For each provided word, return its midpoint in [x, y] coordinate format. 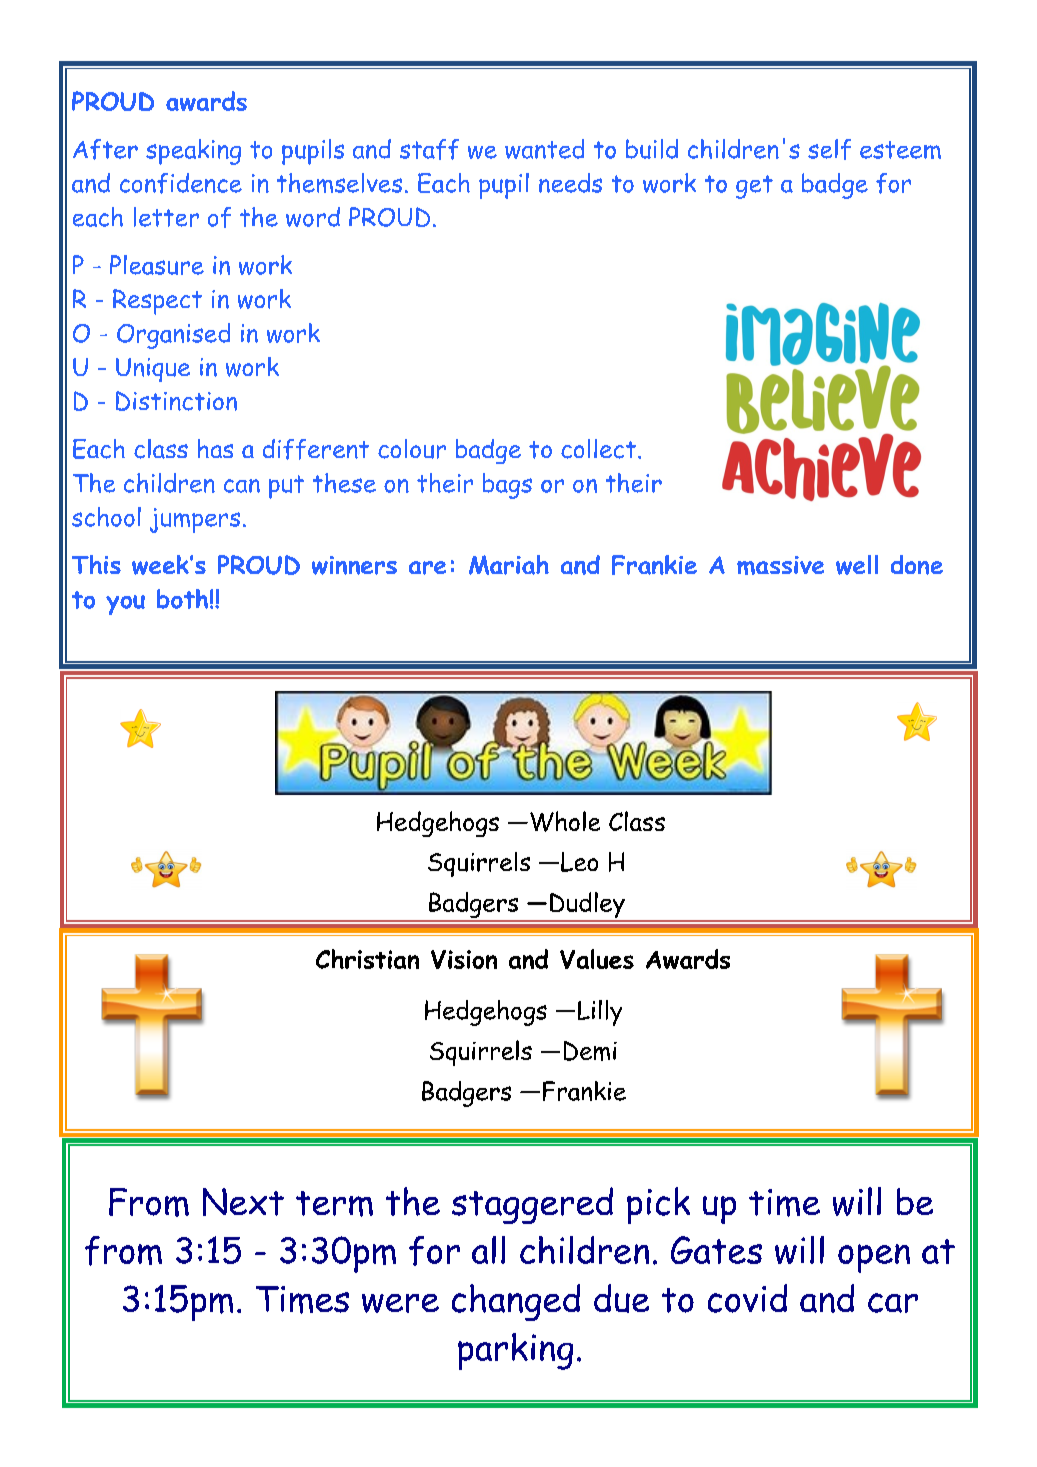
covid [747, 1298]
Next [243, 1202]
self [829, 149]
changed [516, 1302]
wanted [544, 149]
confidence [181, 183]
